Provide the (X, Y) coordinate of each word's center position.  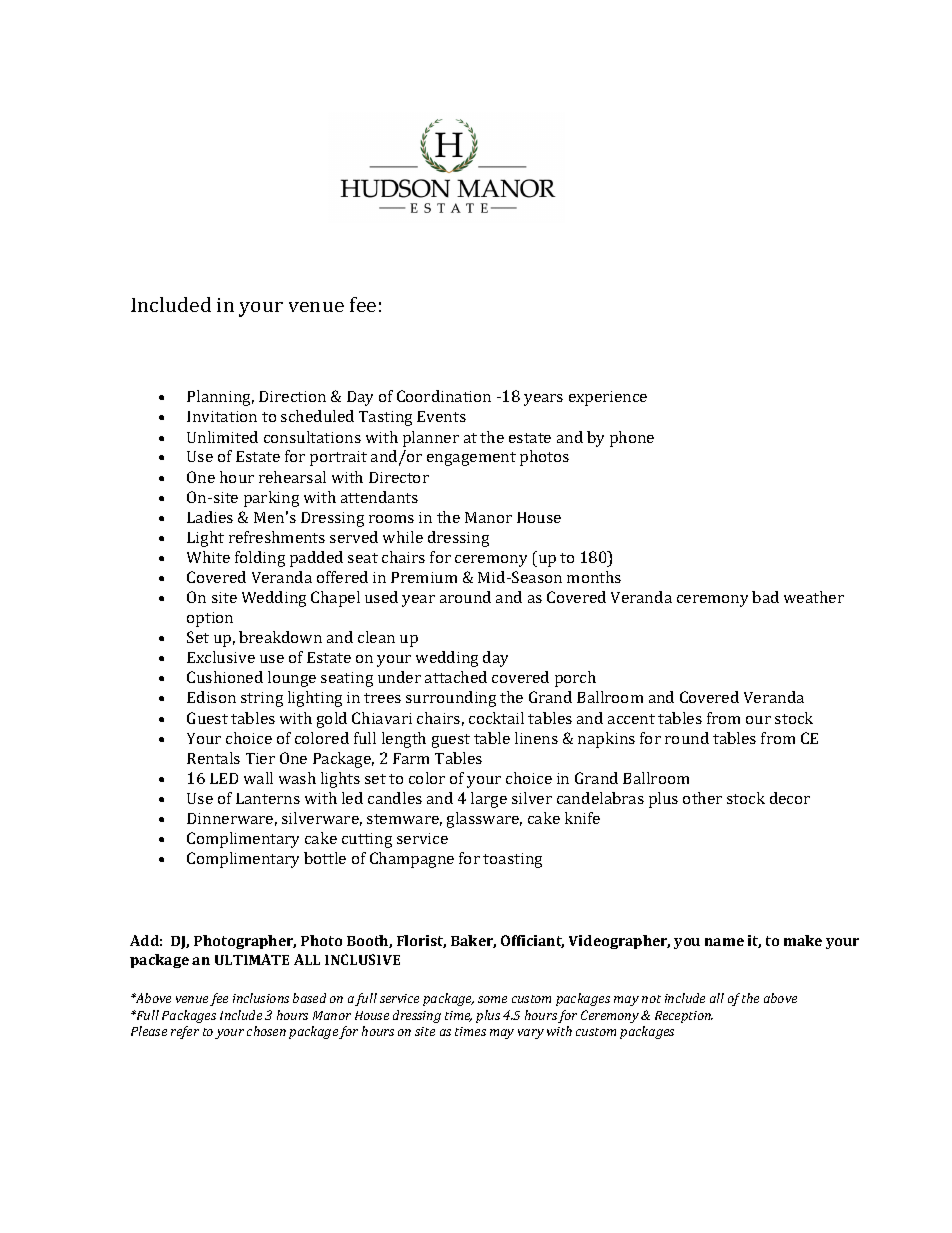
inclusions (261, 998)
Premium (424, 577)
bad (765, 597)
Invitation (222, 416)
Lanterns (268, 798)
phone (632, 439)
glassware (484, 820)
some (492, 999)
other (702, 798)
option (210, 619)
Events (441, 416)
